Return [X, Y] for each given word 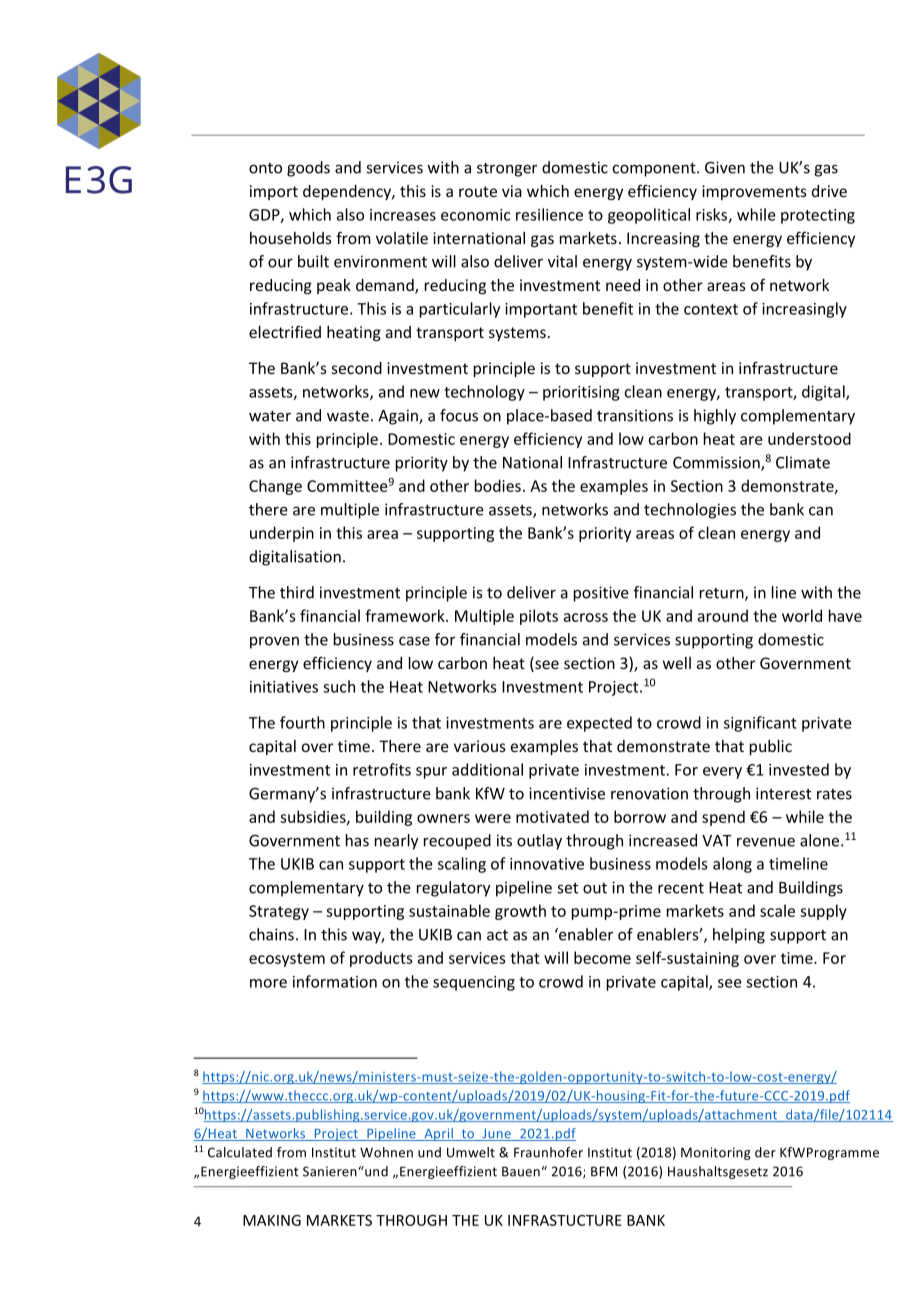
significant [760, 724]
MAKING [272, 1220]
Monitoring [716, 1153]
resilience [549, 214]
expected [599, 724]
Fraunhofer [548, 1152]
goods [308, 169]
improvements [754, 192]
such [339, 686]
